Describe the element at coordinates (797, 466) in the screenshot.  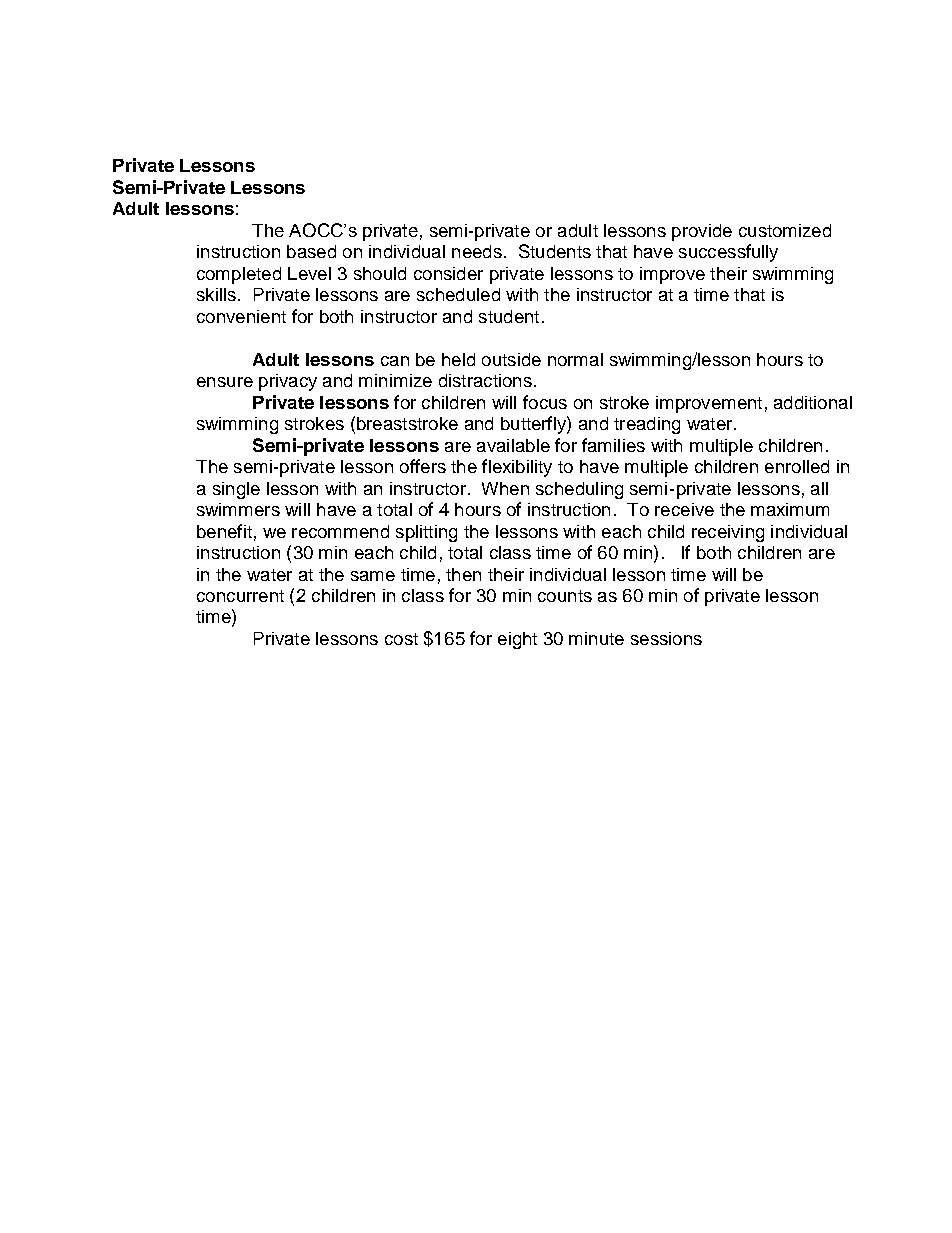
I see `enrolled` at that location.
